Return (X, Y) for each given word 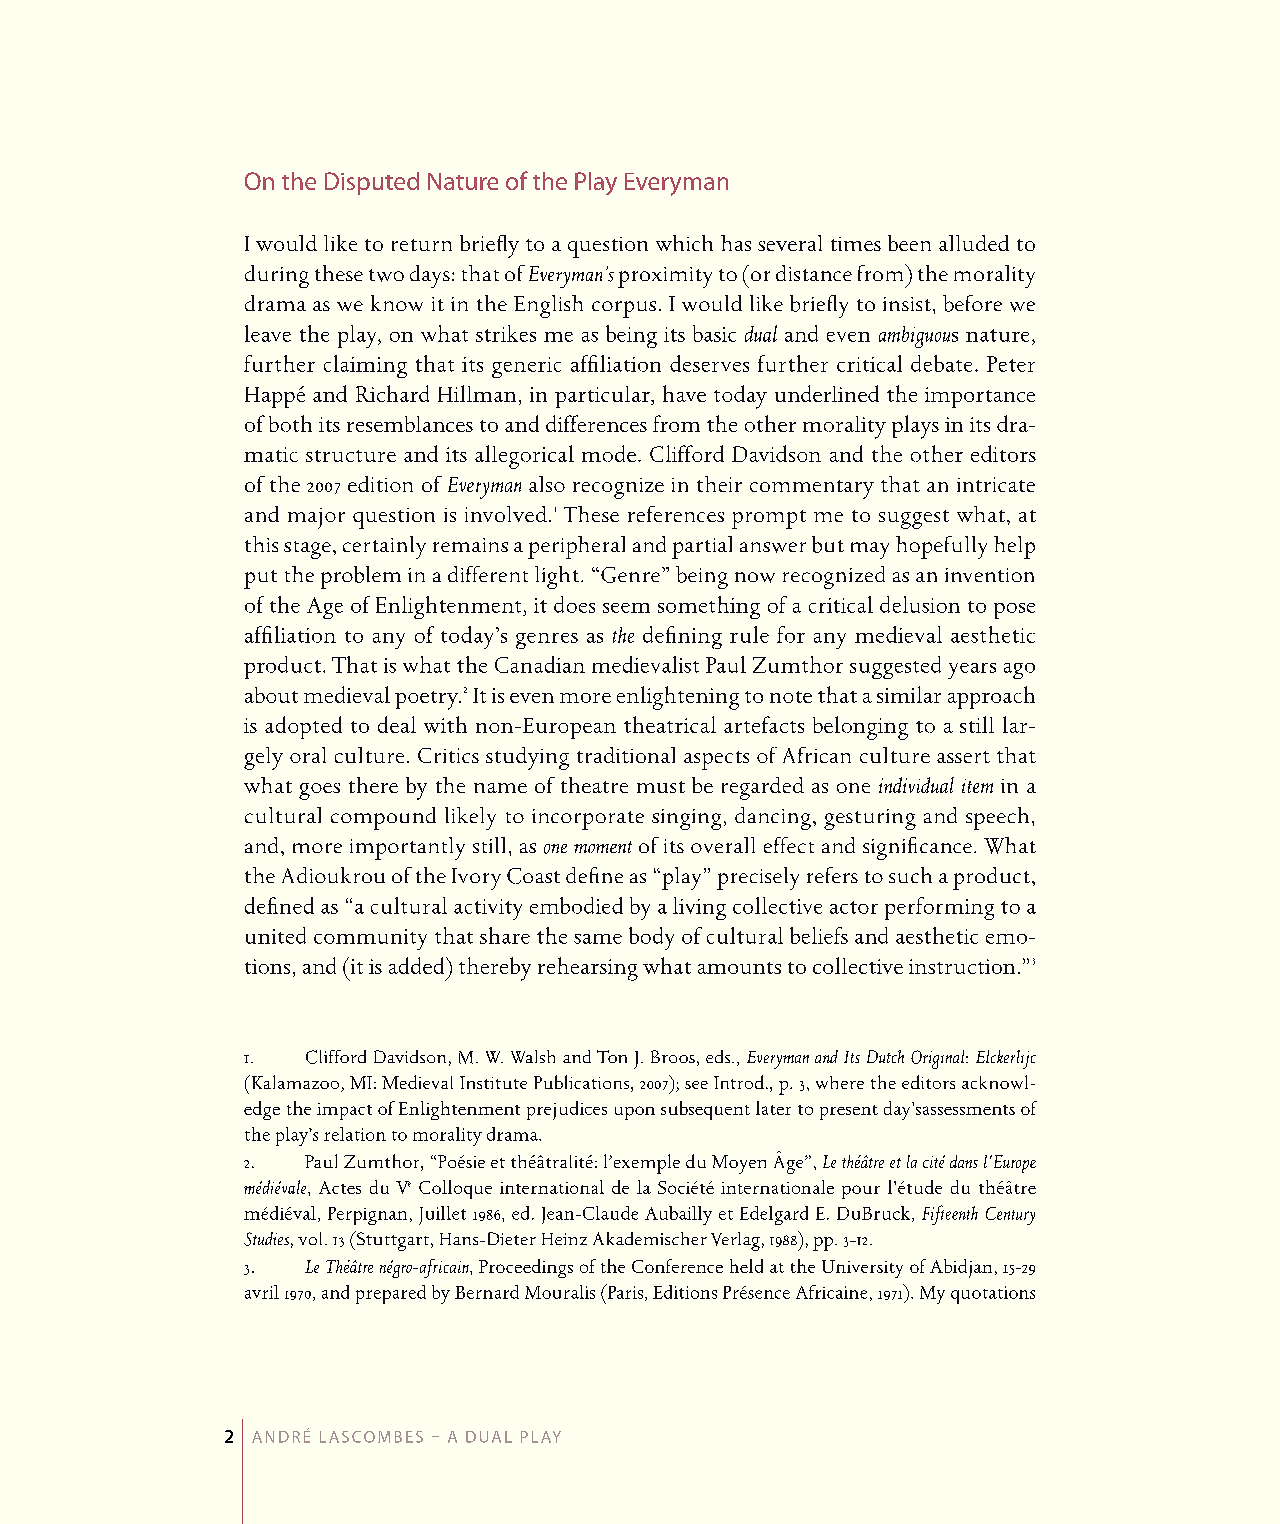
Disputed (372, 183)
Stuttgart (393, 1241)
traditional (626, 755)
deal (397, 724)
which (684, 243)
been (909, 243)
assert (963, 757)
